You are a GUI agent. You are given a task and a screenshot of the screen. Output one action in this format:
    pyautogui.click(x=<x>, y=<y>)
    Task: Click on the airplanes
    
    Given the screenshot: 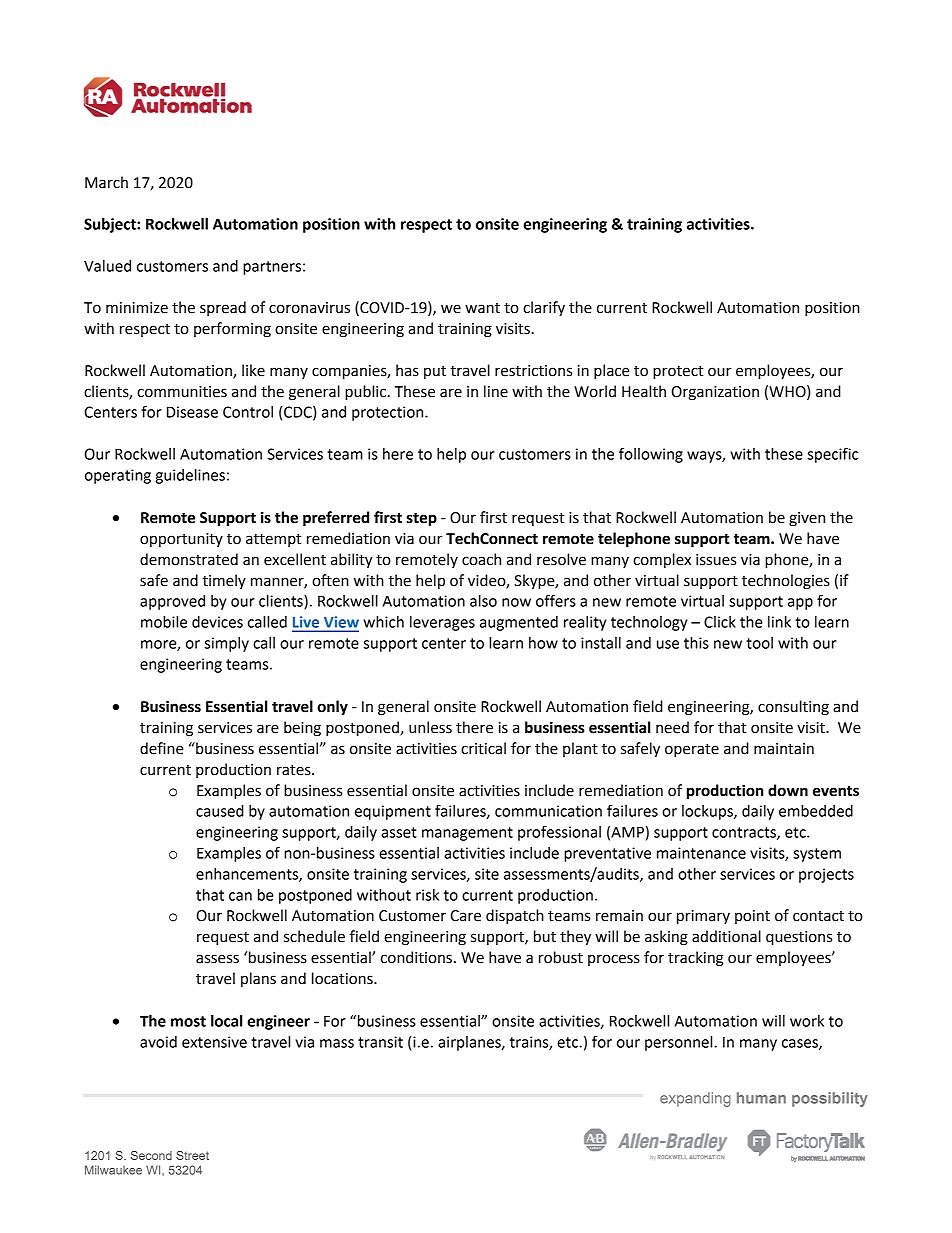 What is the action you would take?
    pyautogui.click(x=470, y=1043)
